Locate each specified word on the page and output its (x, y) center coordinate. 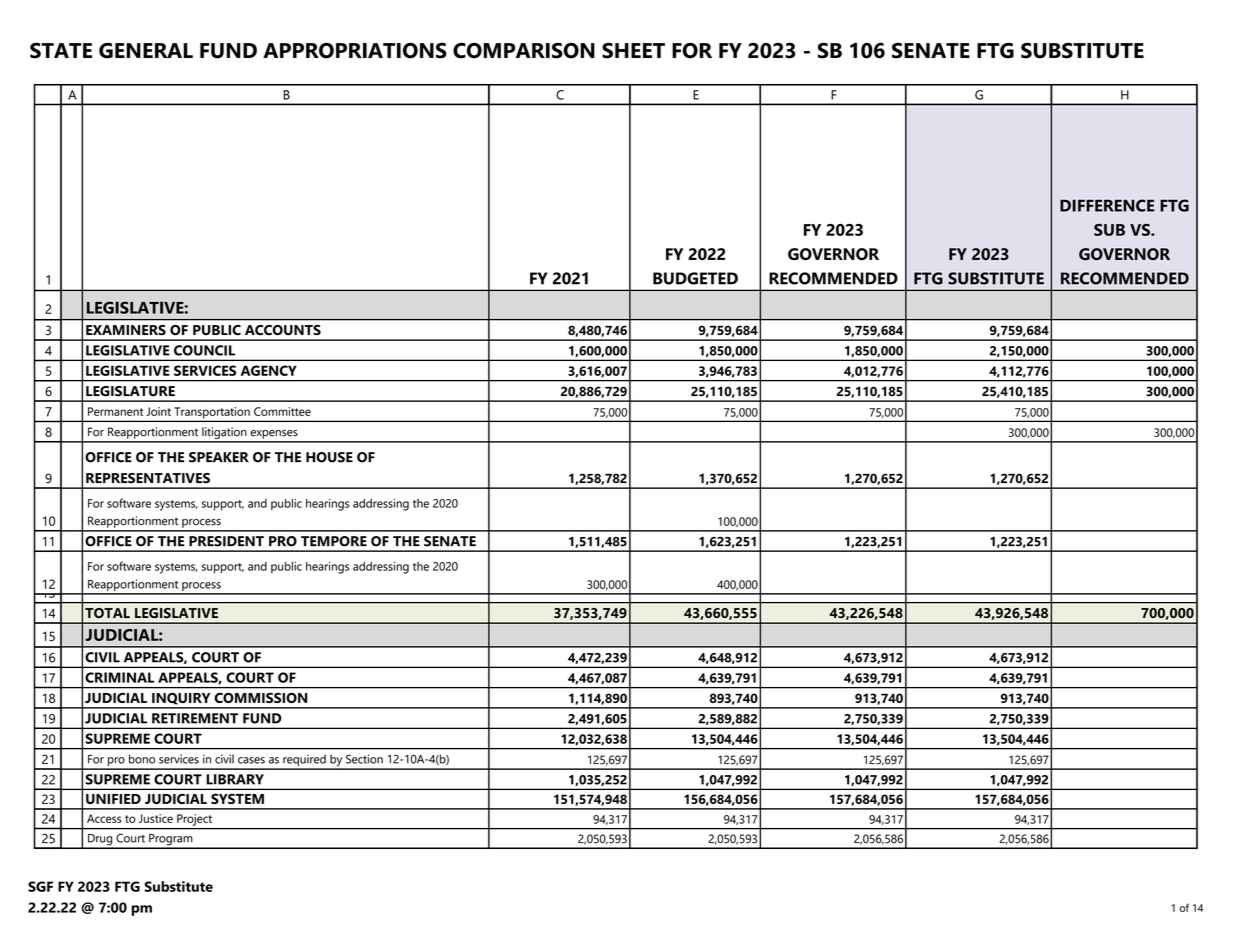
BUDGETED (695, 278)
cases (251, 760)
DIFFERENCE (1107, 205)
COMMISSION (261, 698)
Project (194, 820)
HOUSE (329, 457)
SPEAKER (219, 457)
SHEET (633, 51)
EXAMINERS (126, 330)
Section (364, 759)
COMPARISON (524, 51)
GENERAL (146, 51)
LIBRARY (235, 779)
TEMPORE (334, 541)
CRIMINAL (119, 677)
